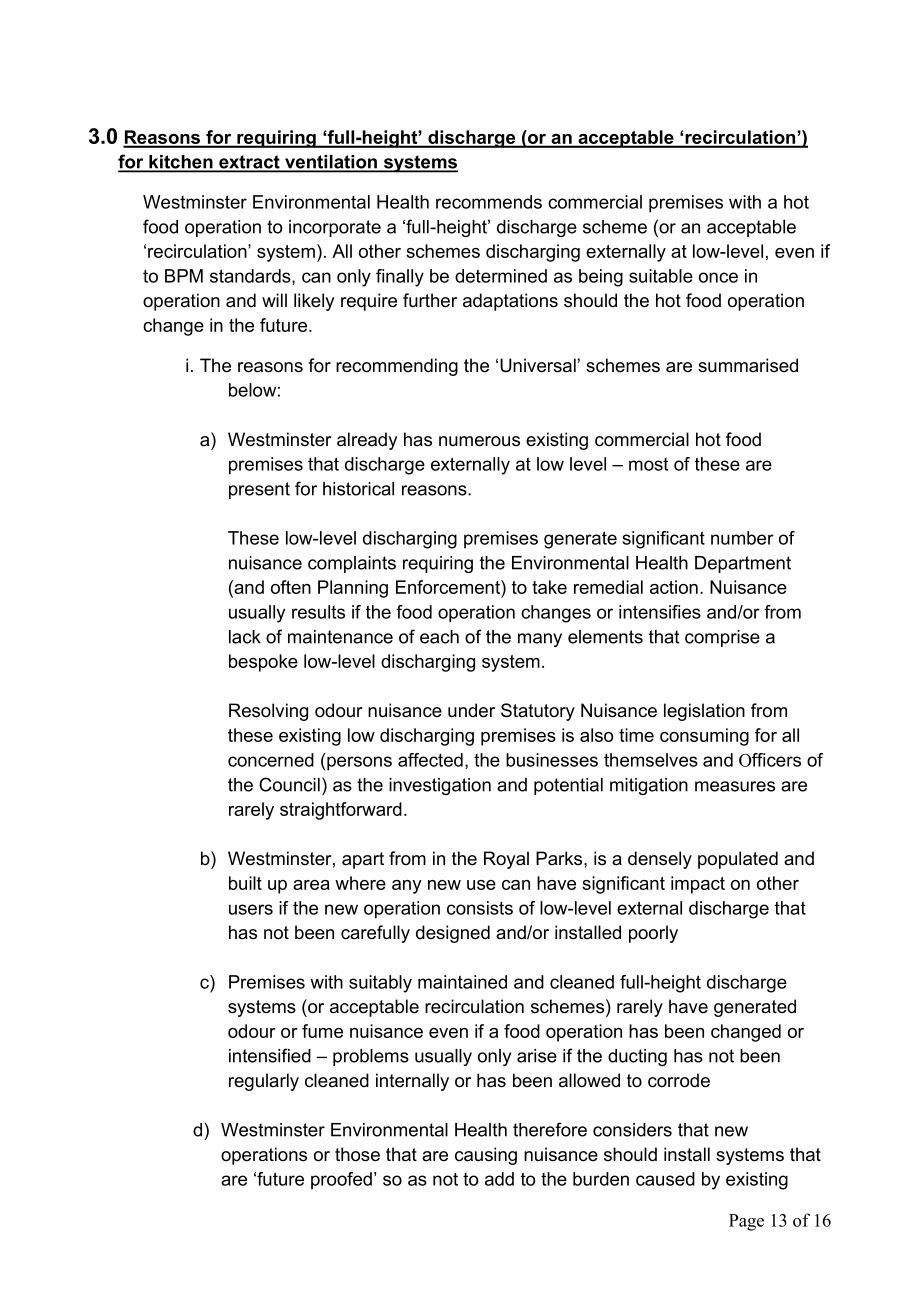 This image has height=1308, width=924. I want to click on designed, so click(453, 934).
